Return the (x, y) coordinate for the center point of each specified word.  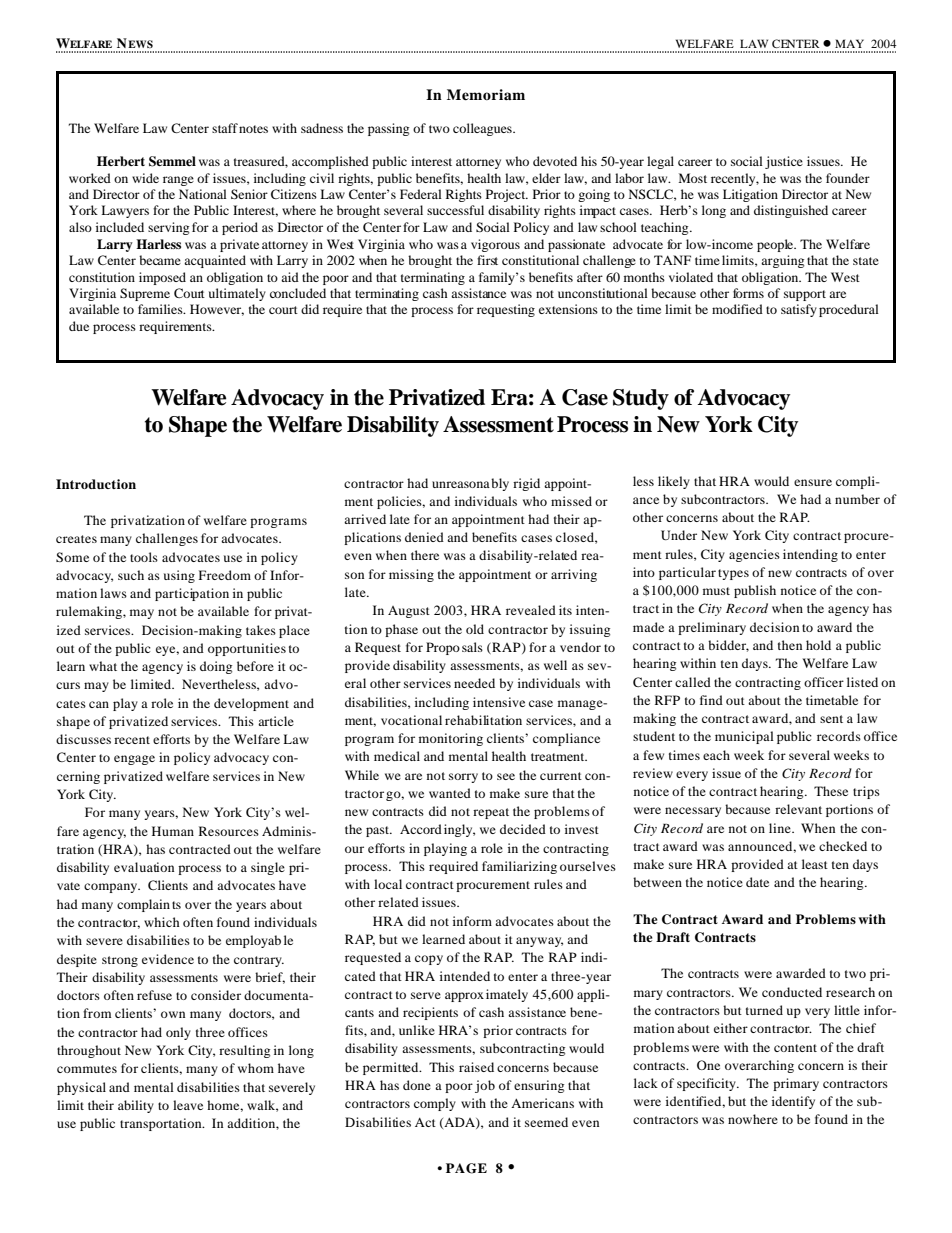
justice (784, 162)
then (790, 645)
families (161, 309)
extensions (568, 309)
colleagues (483, 129)
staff (225, 128)
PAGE (466, 1168)
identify (793, 1102)
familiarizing (519, 867)
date (757, 882)
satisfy (799, 310)
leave (188, 1105)
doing (216, 667)
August (409, 612)
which (162, 922)
